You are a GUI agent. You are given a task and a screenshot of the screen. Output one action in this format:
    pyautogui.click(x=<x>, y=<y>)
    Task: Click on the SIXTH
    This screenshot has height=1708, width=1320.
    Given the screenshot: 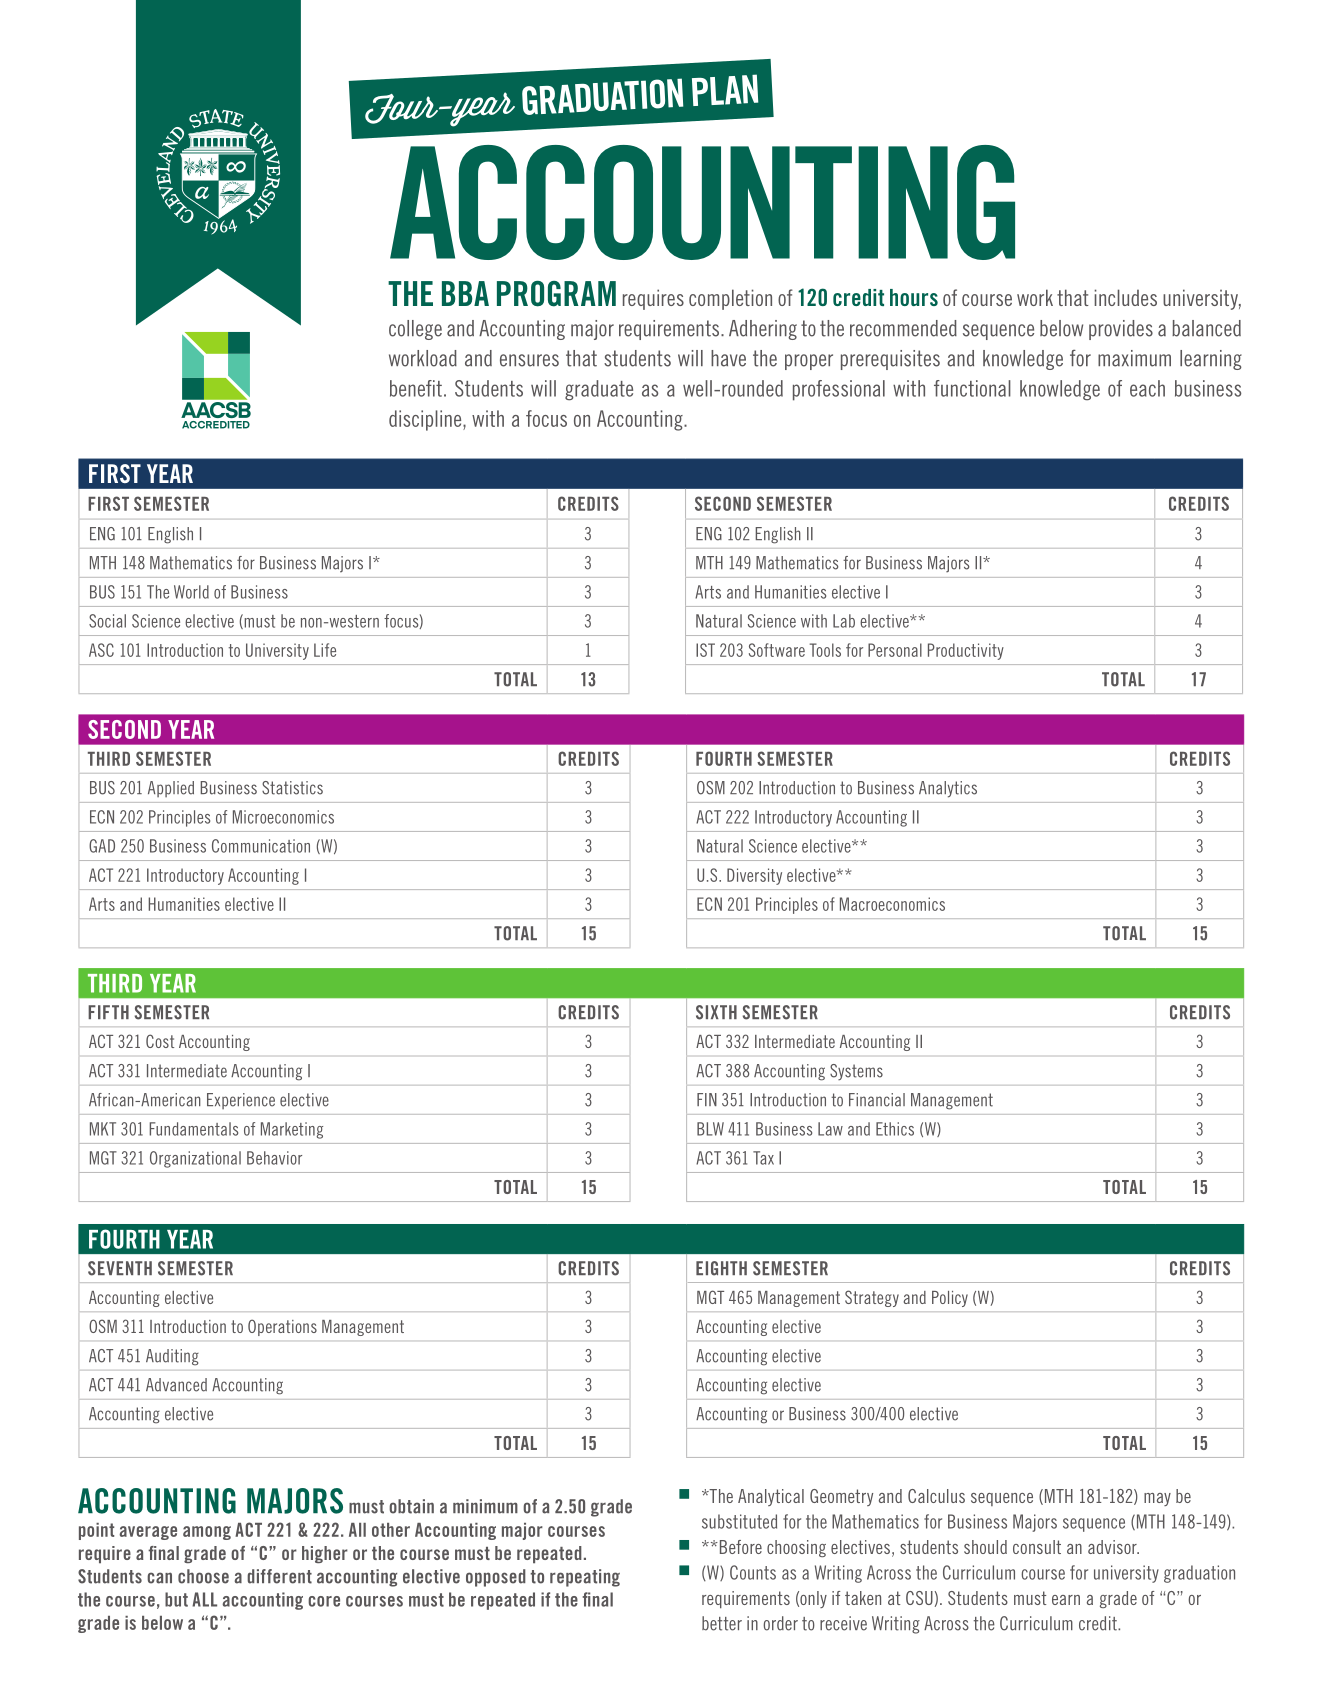 What is the action you would take?
    pyautogui.click(x=716, y=1012)
